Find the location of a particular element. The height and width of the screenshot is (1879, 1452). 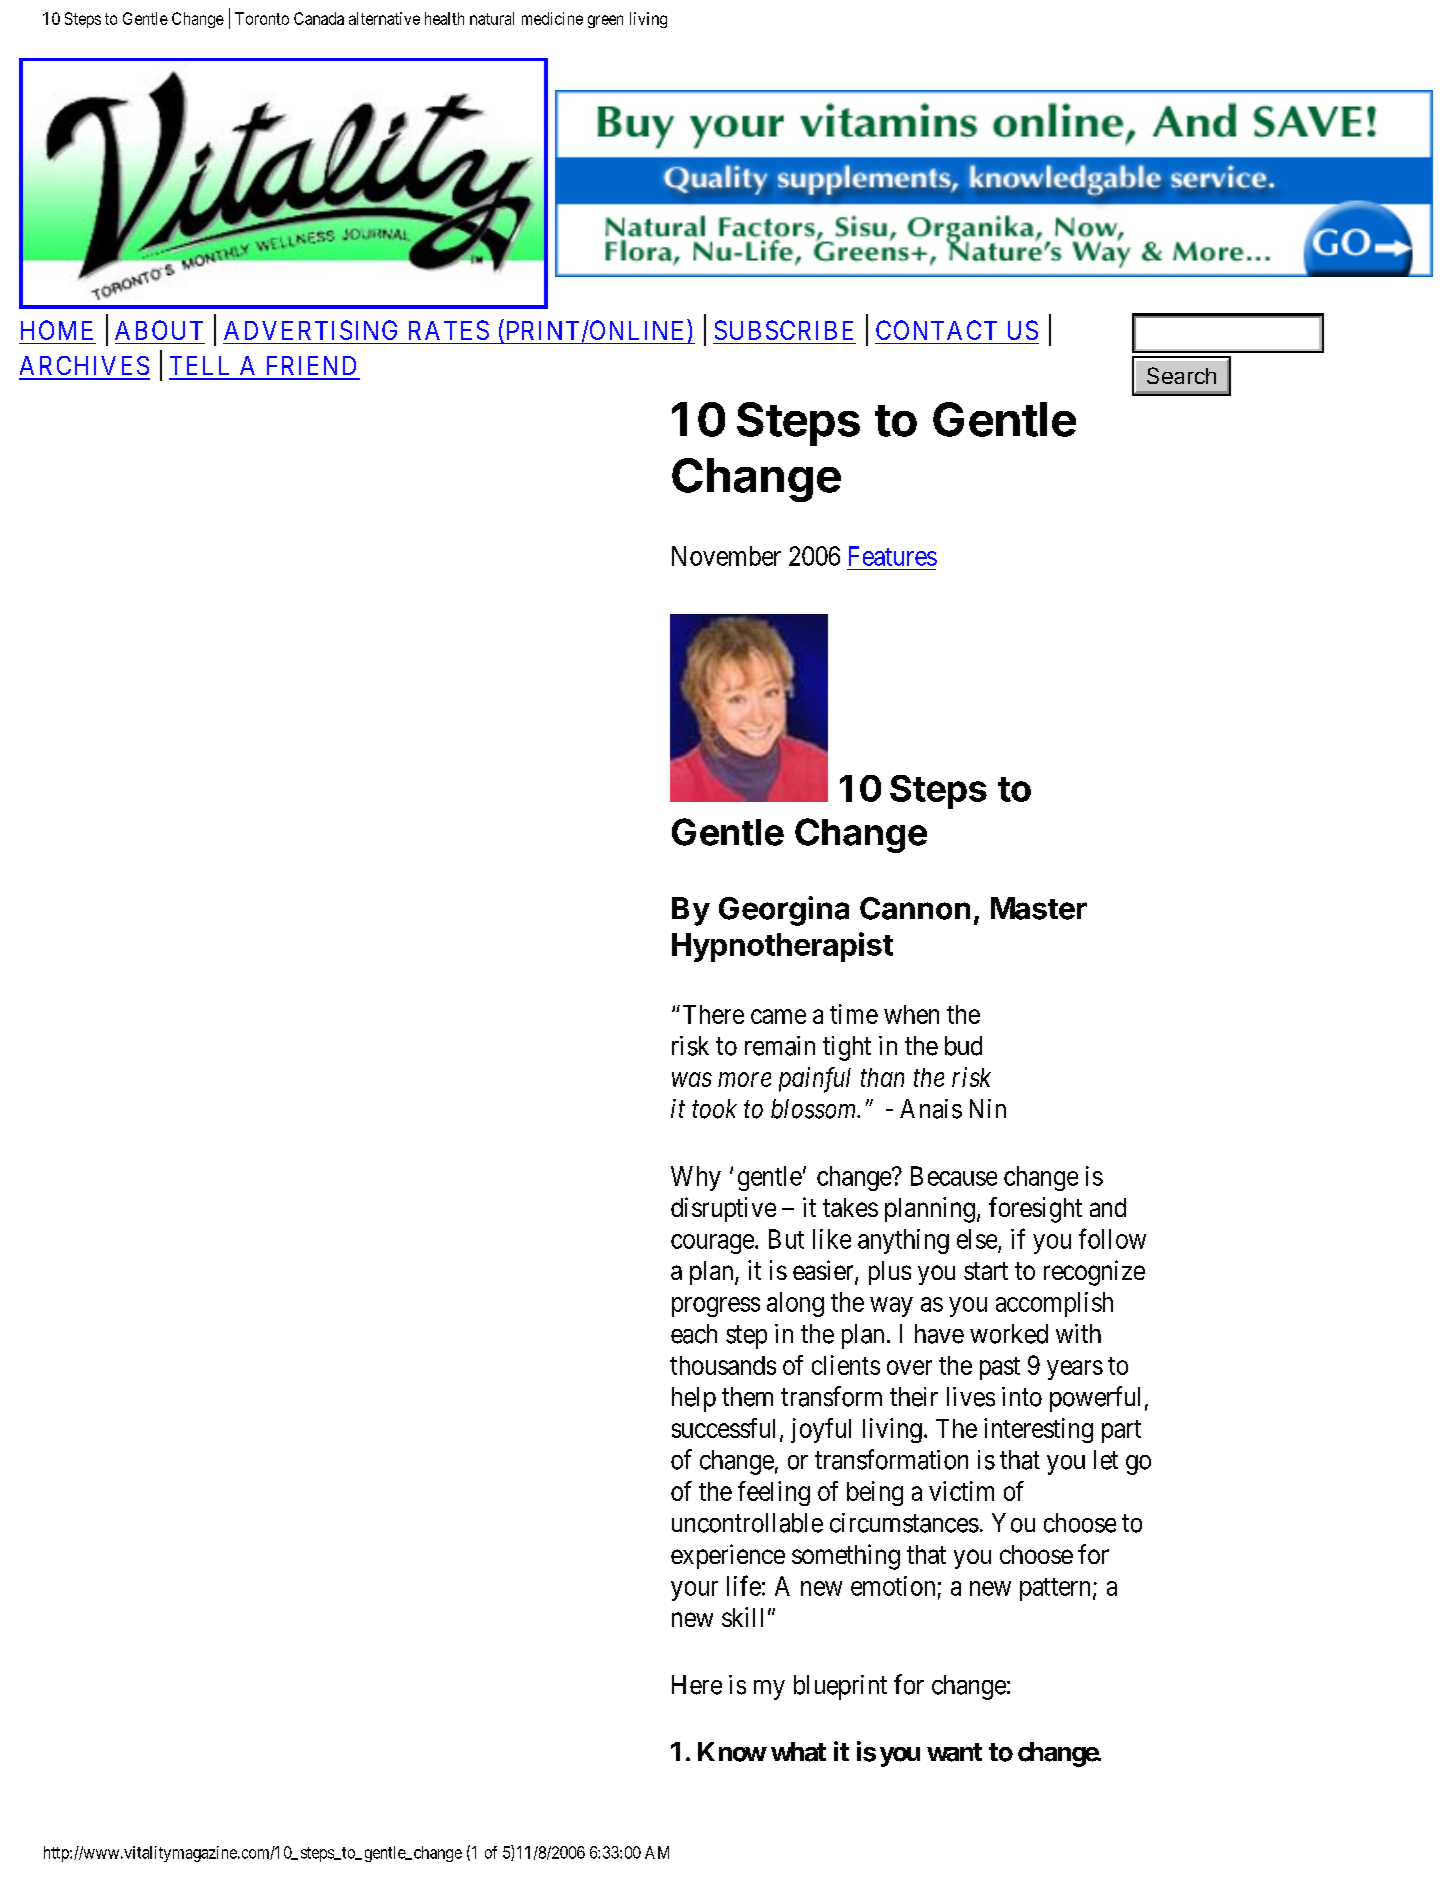

green is located at coordinates (605, 21).
